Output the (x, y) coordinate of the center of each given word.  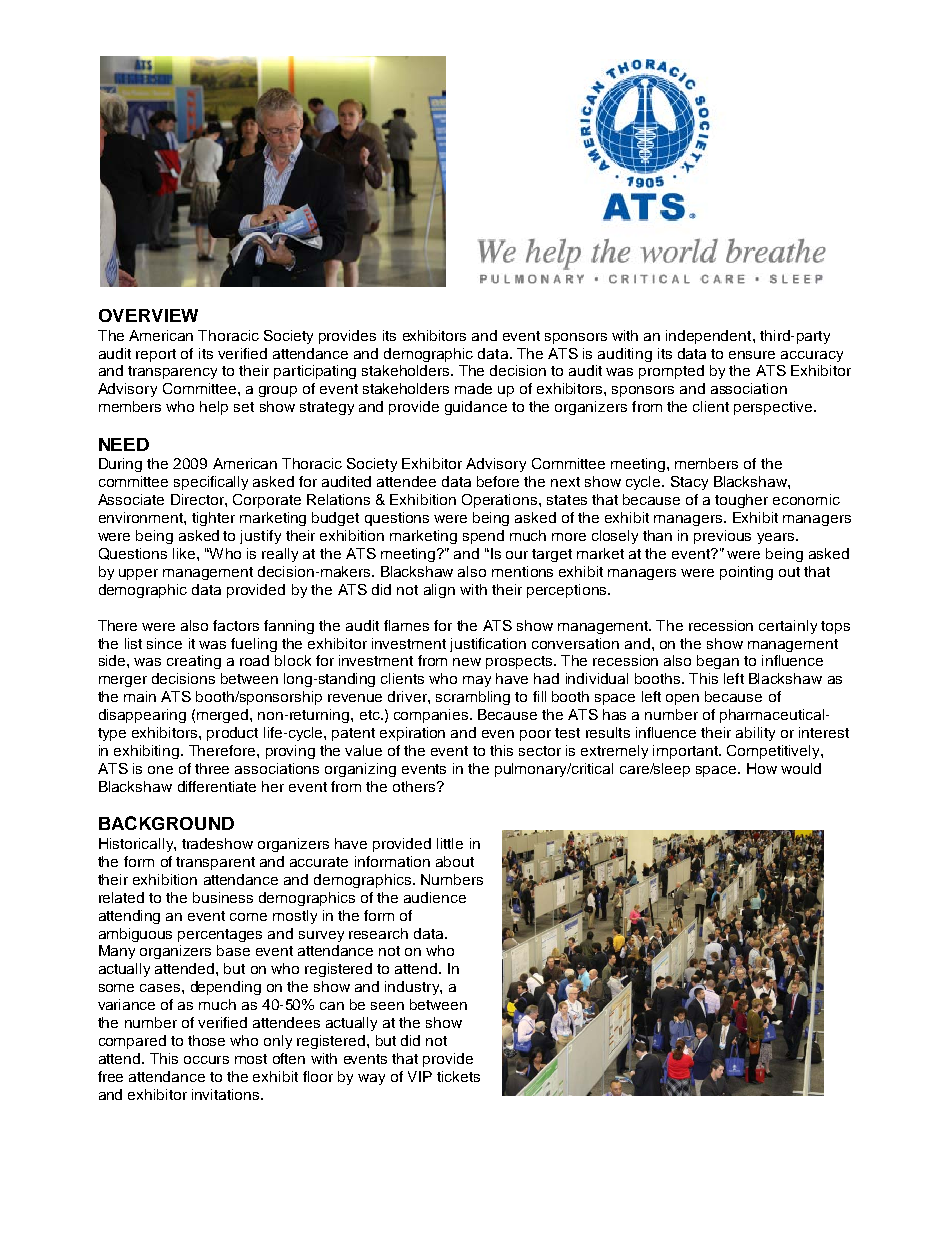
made (473, 388)
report (156, 355)
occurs (206, 1060)
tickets (458, 1076)
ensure (752, 355)
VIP (420, 1076)
